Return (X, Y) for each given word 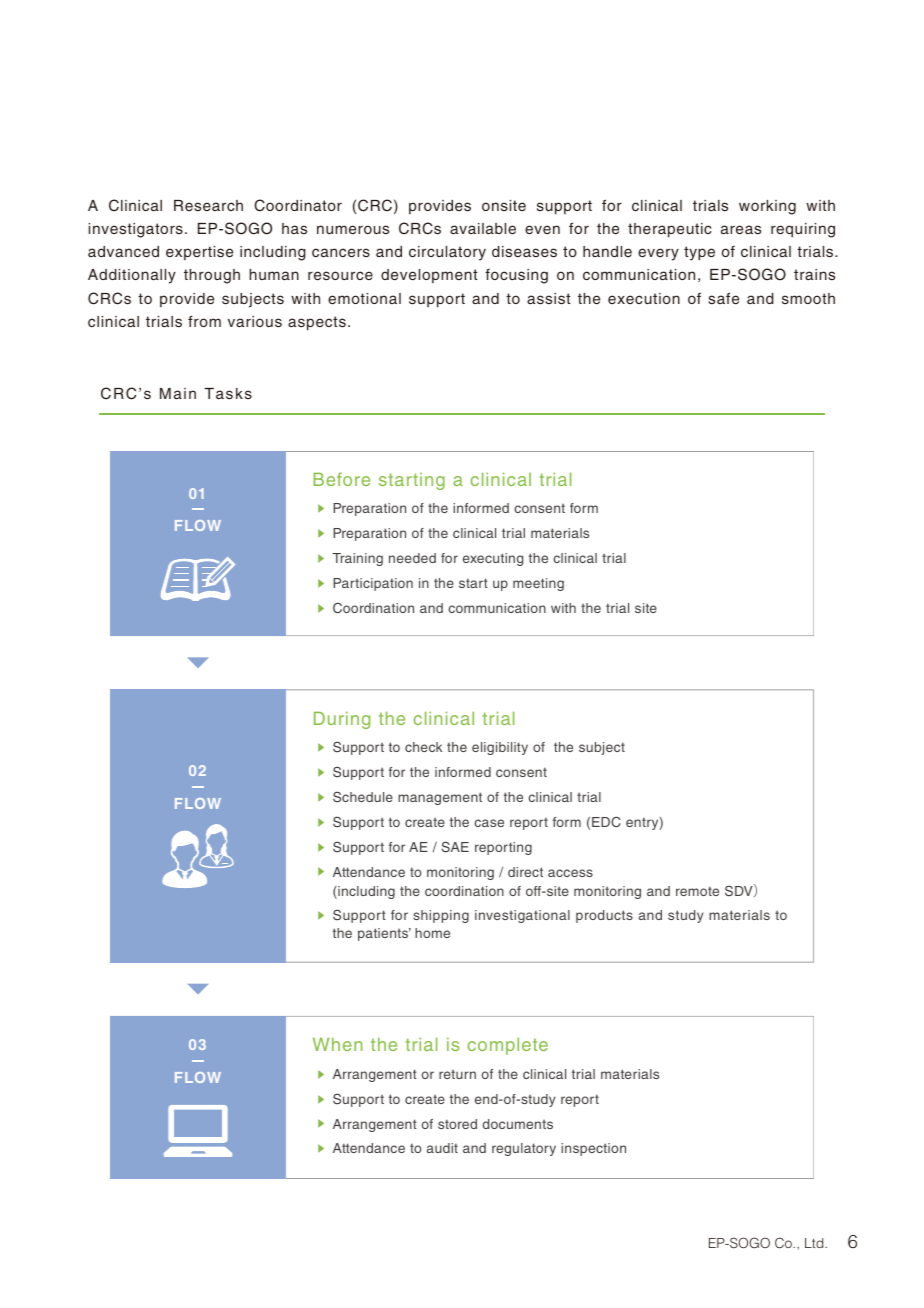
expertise (199, 253)
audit (442, 1148)
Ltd (815, 1243)
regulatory (524, 1149)
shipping (441, 916)
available (483, 229)
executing (493, 559)
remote (697, 891)
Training (357, 559)
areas (741, 229)
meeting (538, 584)
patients (384, 934)
